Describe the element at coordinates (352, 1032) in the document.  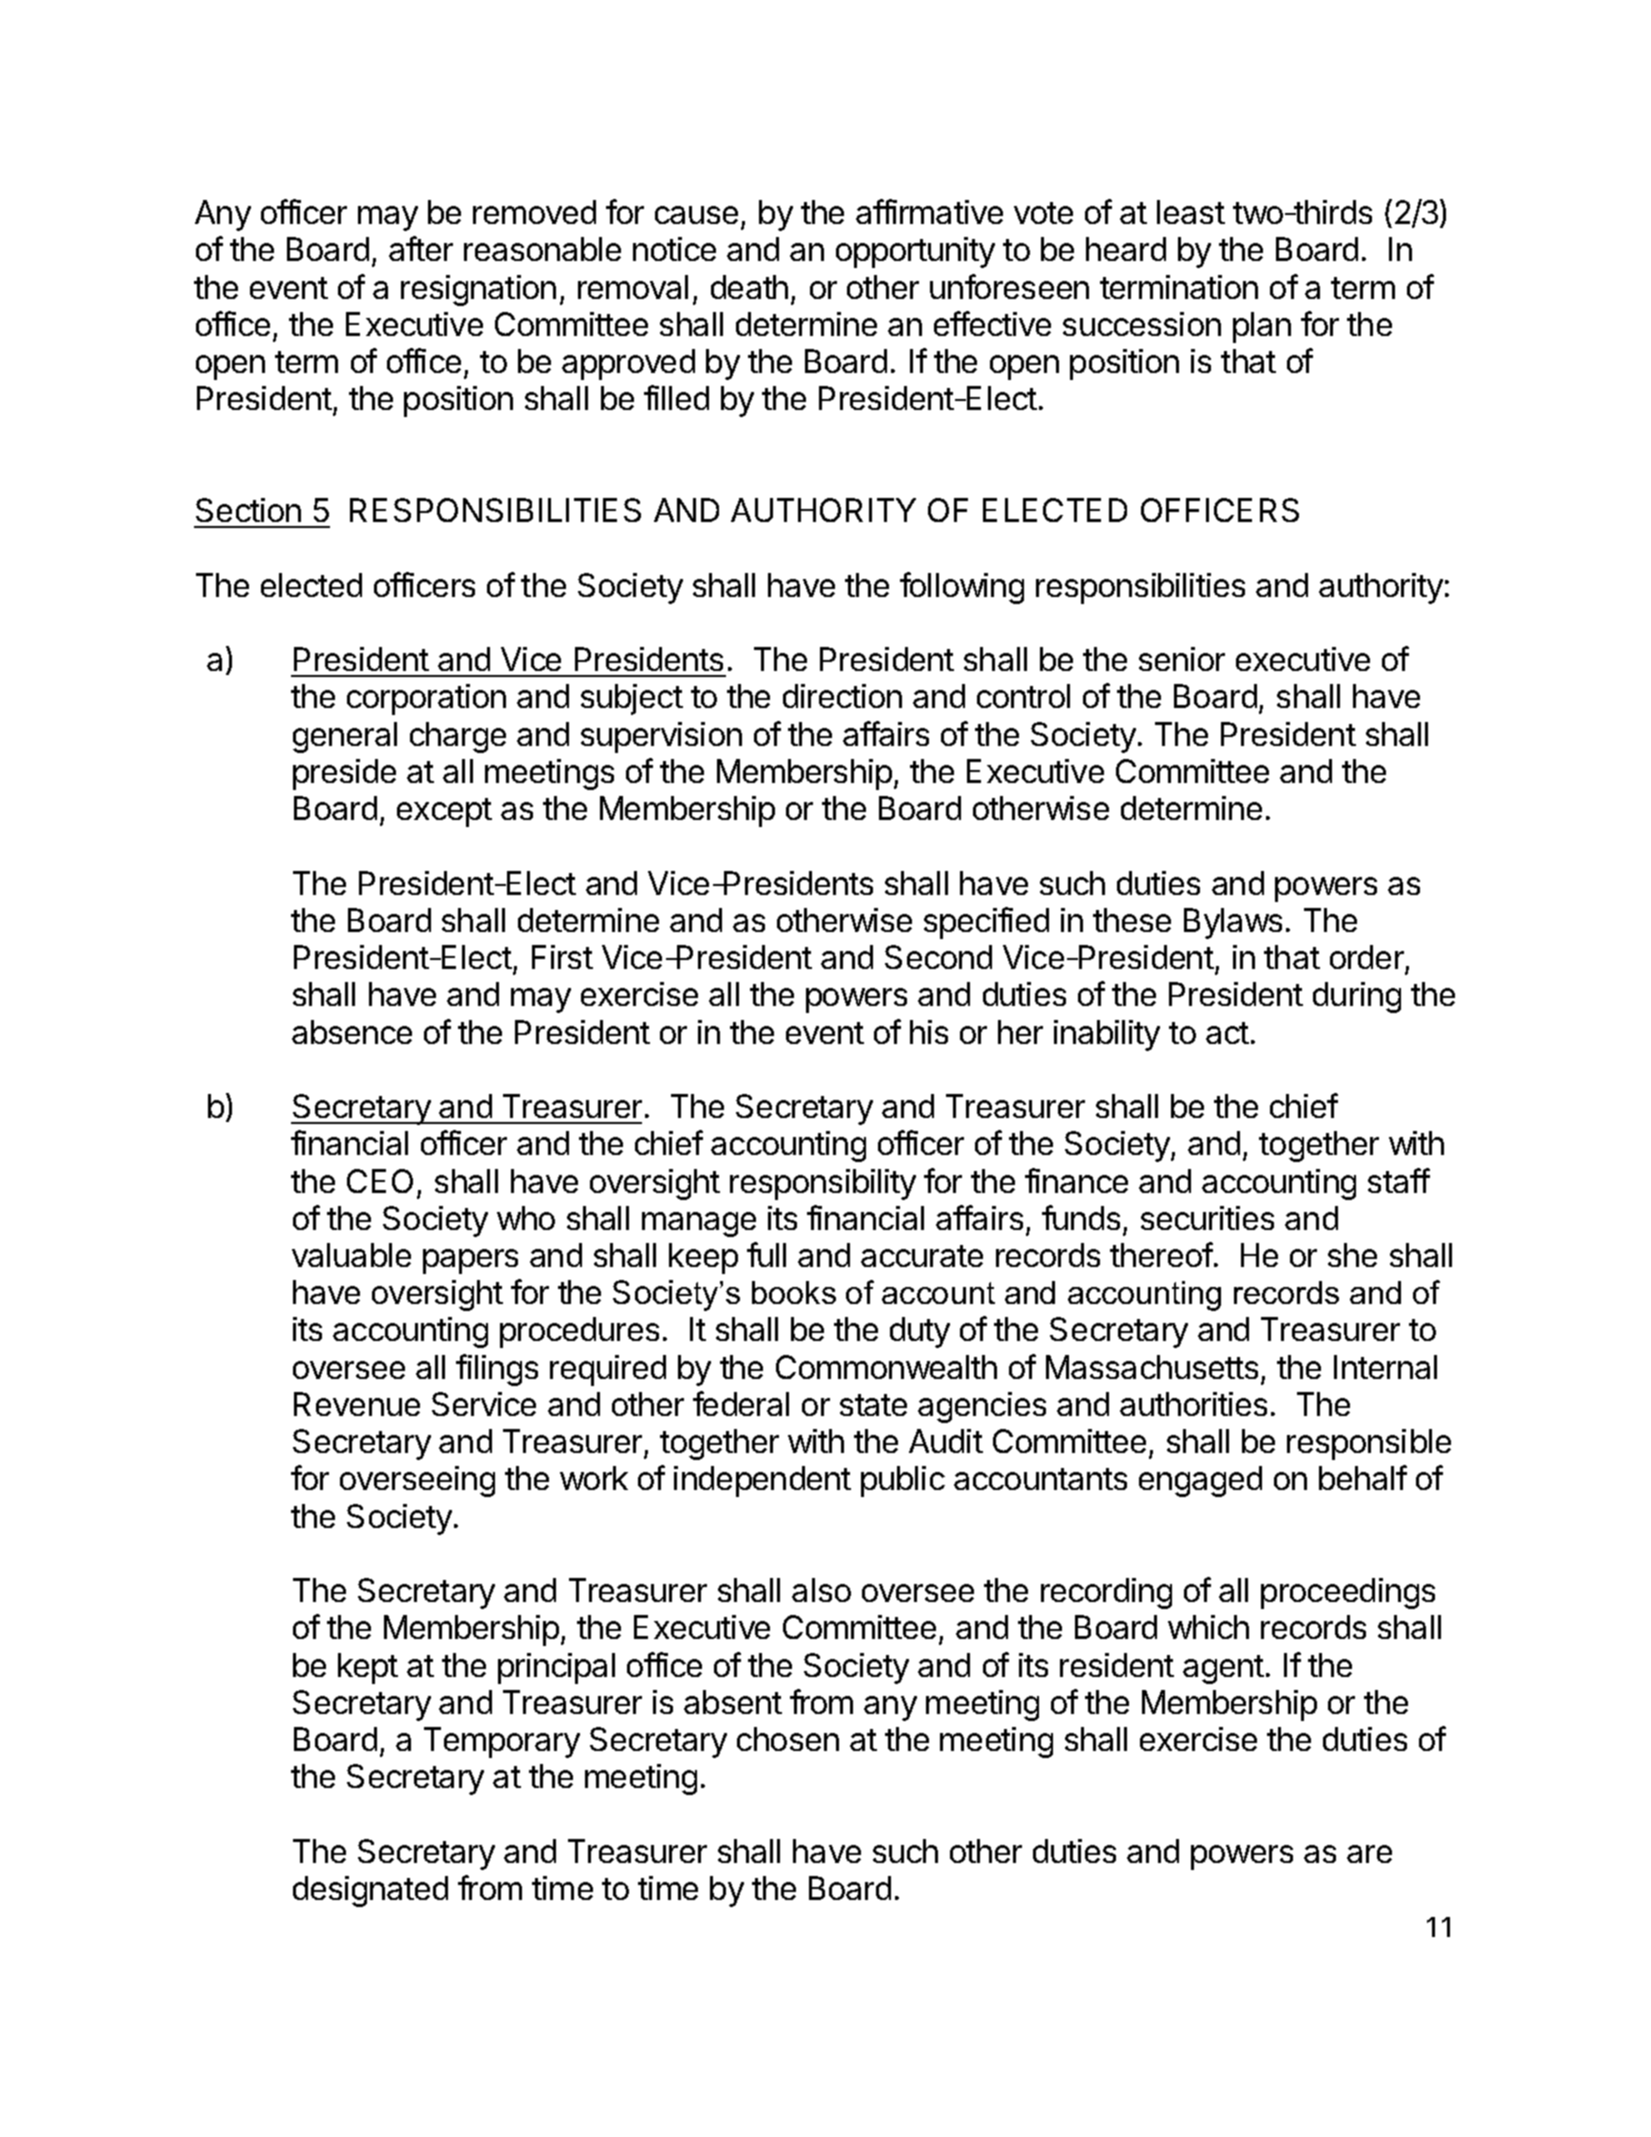
I see `absence` at that location.
